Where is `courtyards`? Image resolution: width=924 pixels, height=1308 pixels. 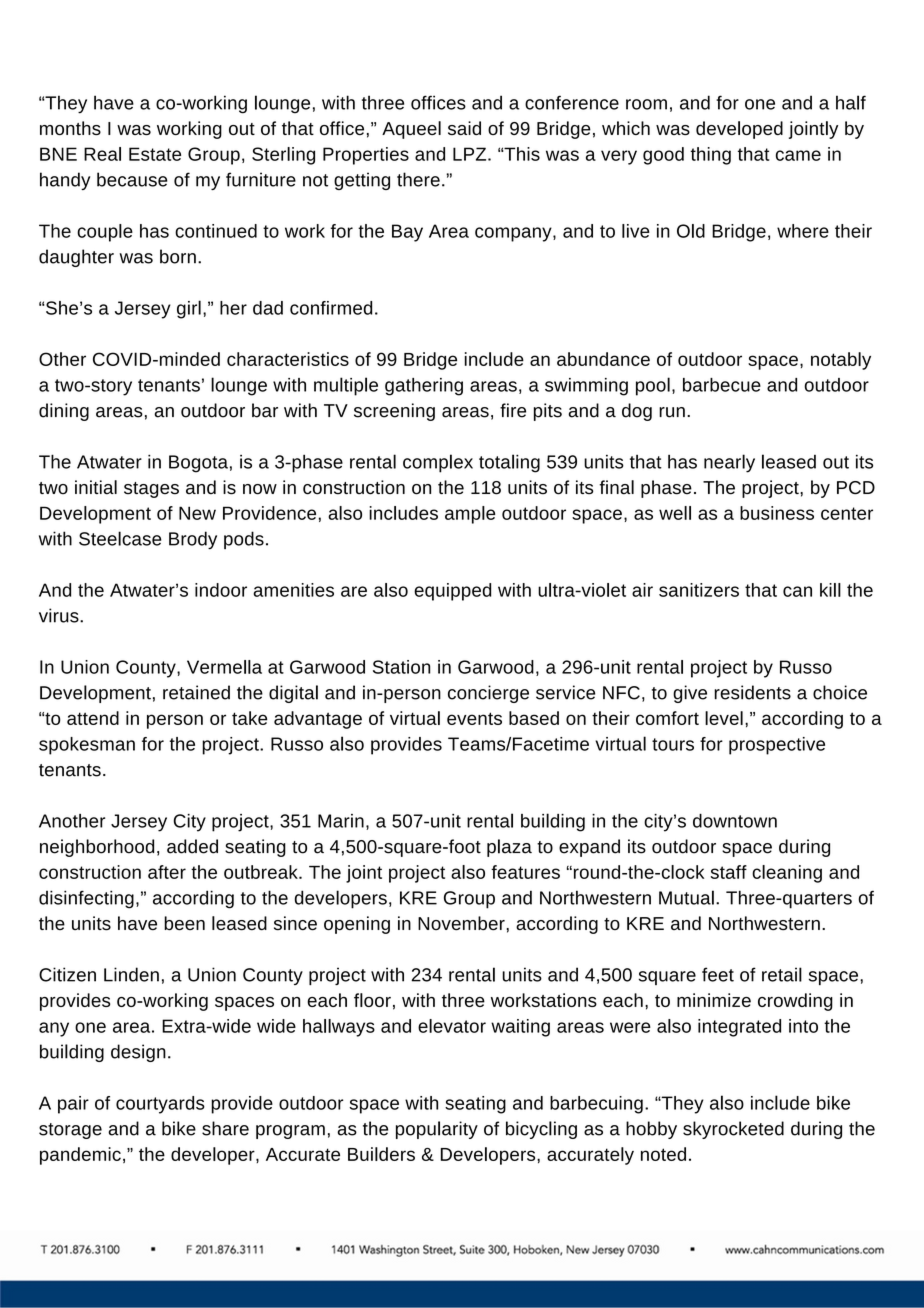 courtyards is located at coordinates (160, 1105).
